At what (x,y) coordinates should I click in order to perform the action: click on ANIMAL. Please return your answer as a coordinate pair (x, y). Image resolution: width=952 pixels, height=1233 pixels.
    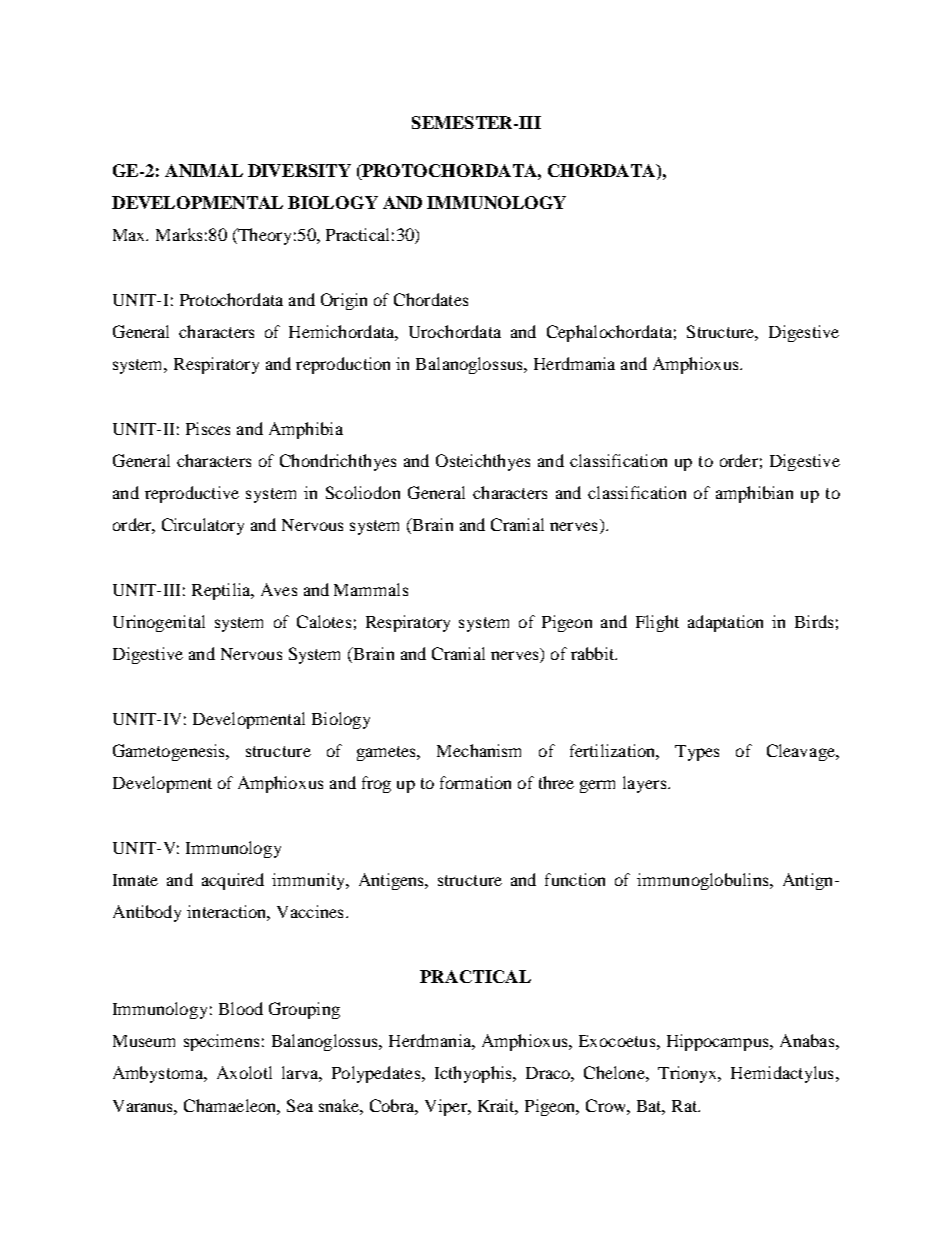
    Looking at the image, I should click on (204, 170).
